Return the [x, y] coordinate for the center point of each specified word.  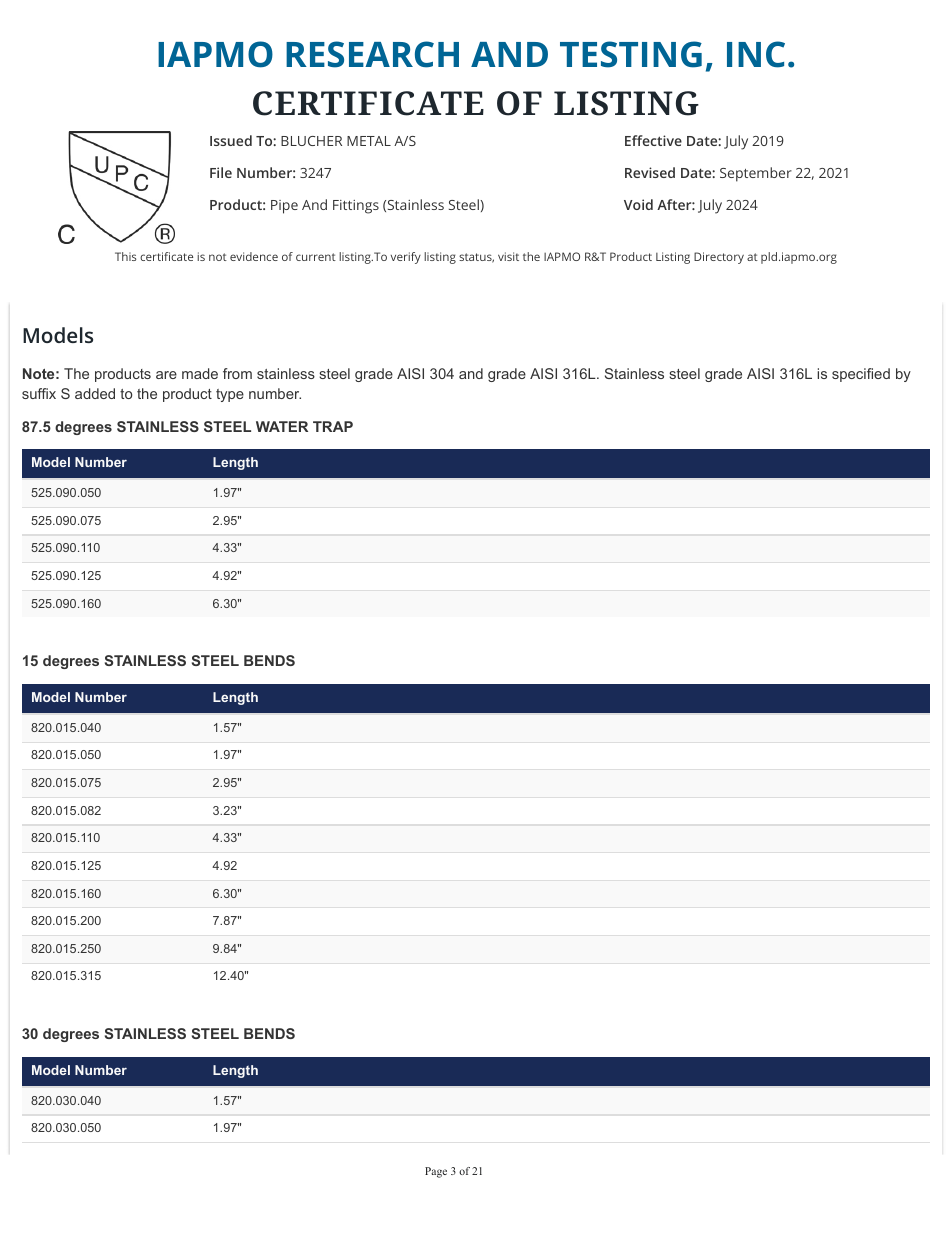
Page [436, 1172]
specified [861, 375]
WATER [282, 426]
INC [756, 54]
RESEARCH [372, 54]
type [230, 395]
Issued [231, 140]
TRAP [333, 426]
